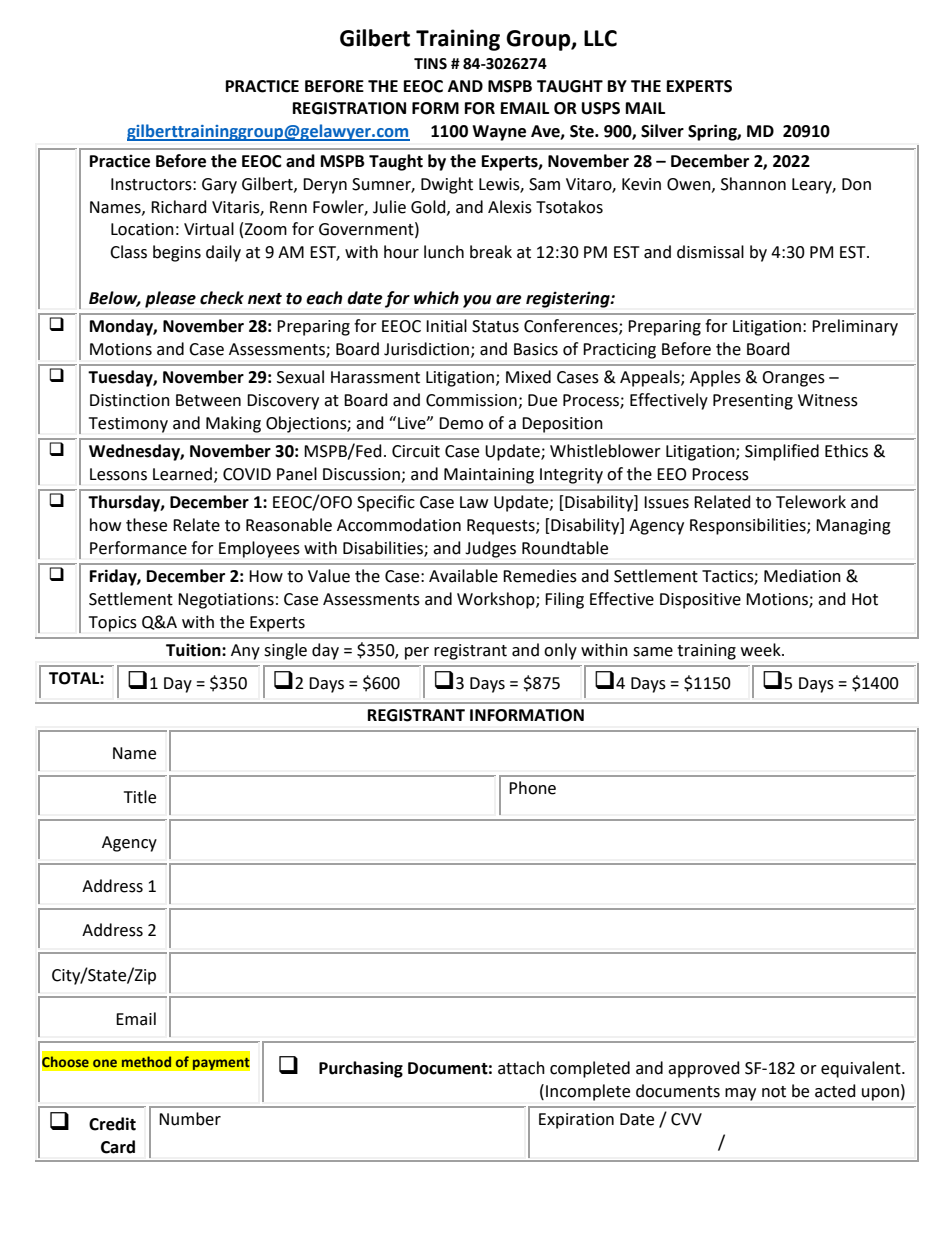  What do you see at coordinates (349, 108) in the page?
I see `REGISTRATION` at bounding box center [349, 108].
